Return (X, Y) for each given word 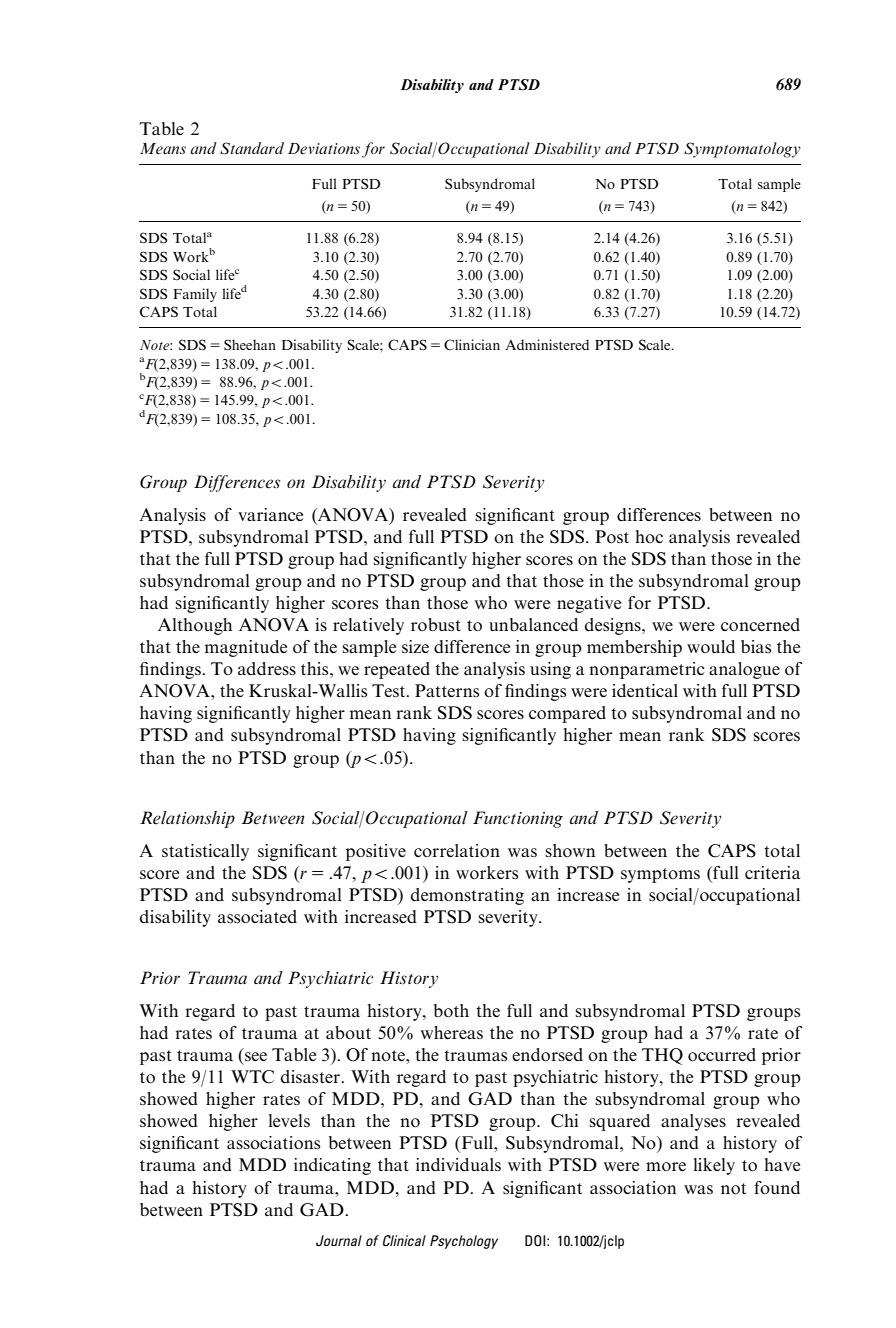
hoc (649, 536)
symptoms (660, 875)
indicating (332, 1166)
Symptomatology (742, 150)
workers (487, 872)
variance (270, 514)
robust (436, 624)
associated (257, 916)
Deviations (324, 149)
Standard (252, 148)
